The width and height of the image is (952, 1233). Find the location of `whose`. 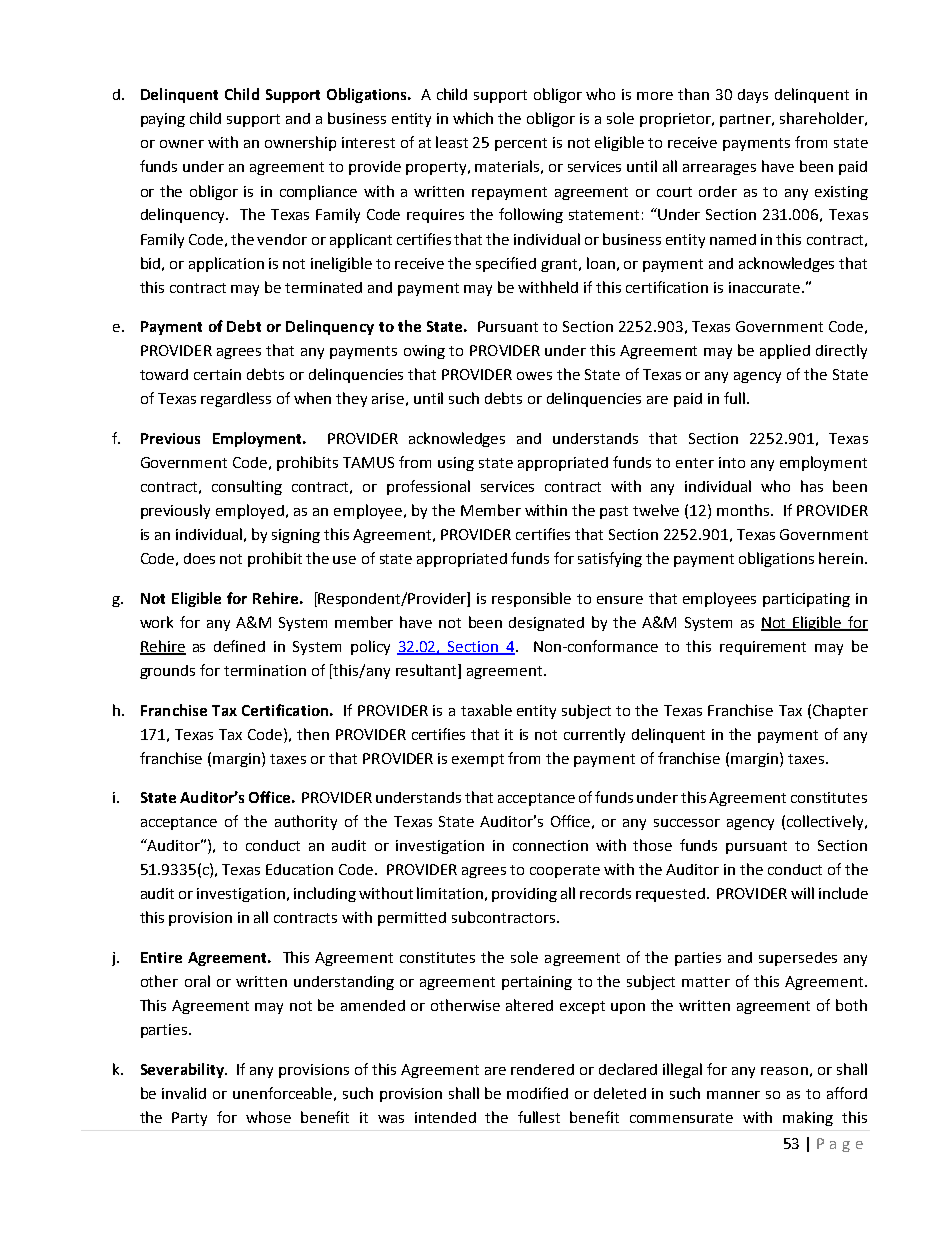

whose is located at coordinates (268, 1117).
